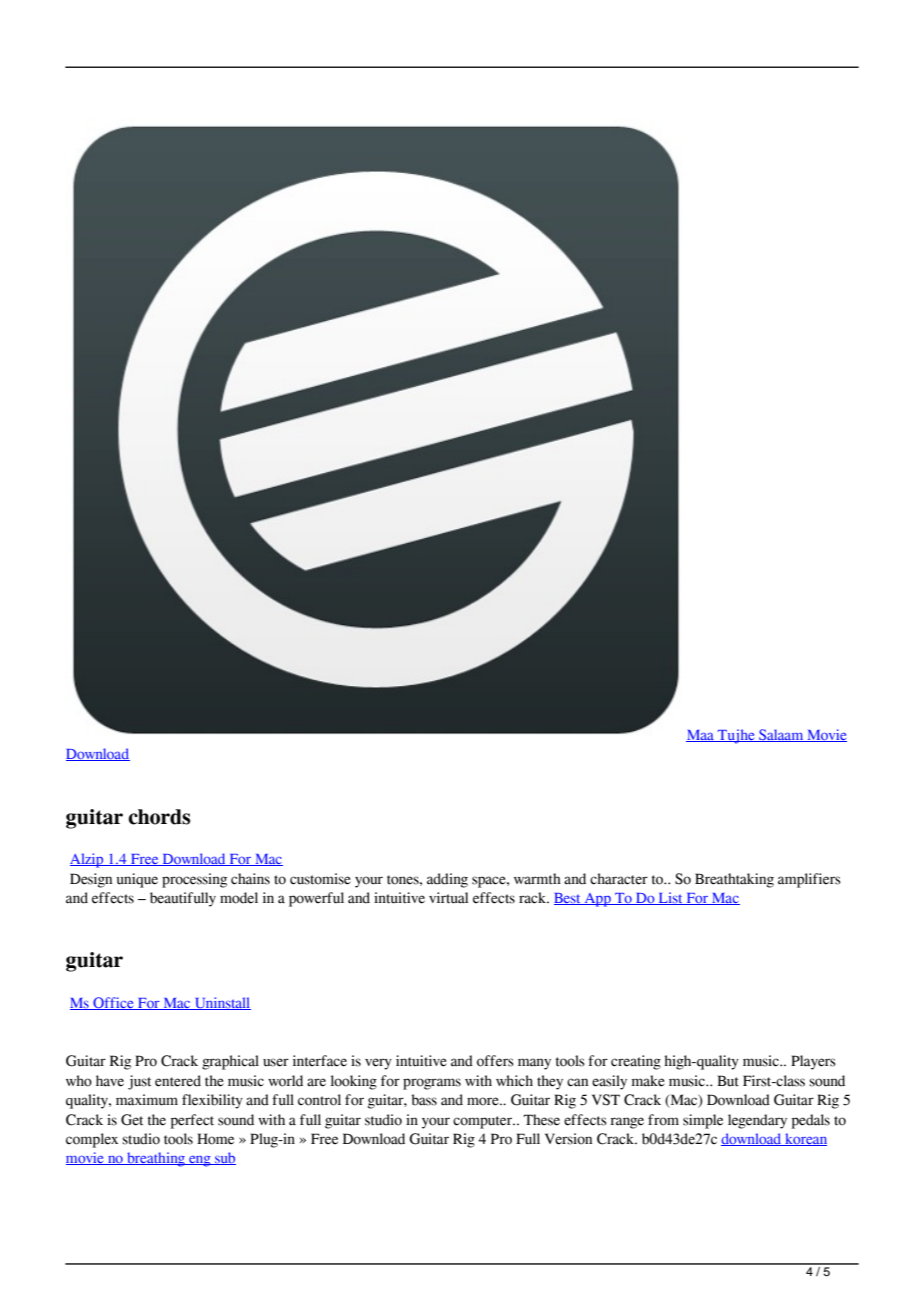 The height and width of the page is (1308, 924). What do you see at coordinates (781, 735) in the page?
I see `Salaam` at bounding box center [781, 735].
